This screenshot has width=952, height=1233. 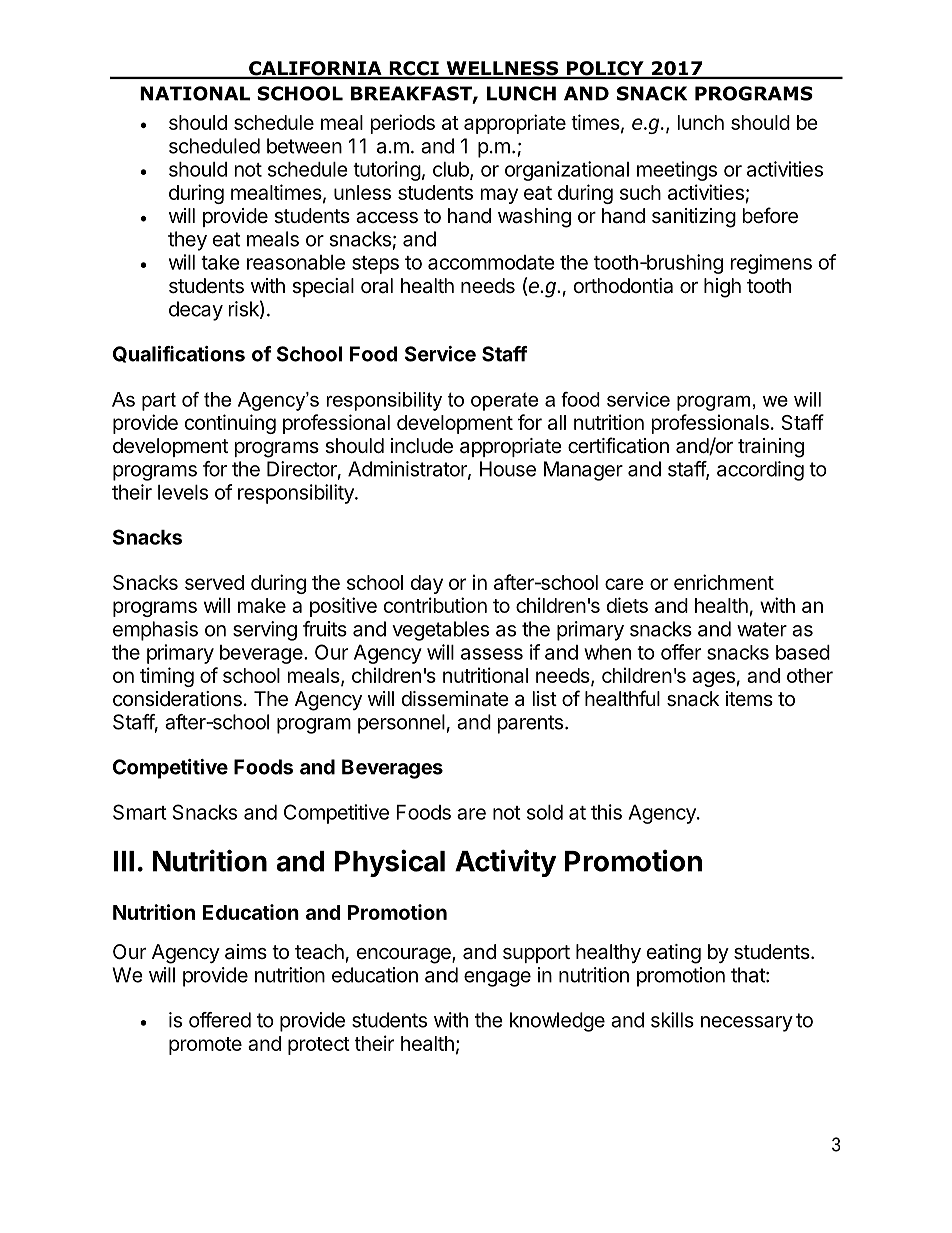 What do you see at coordinates (677, 171) in the screenshot?
I see `meetings` at bounding box center [677, 171].
